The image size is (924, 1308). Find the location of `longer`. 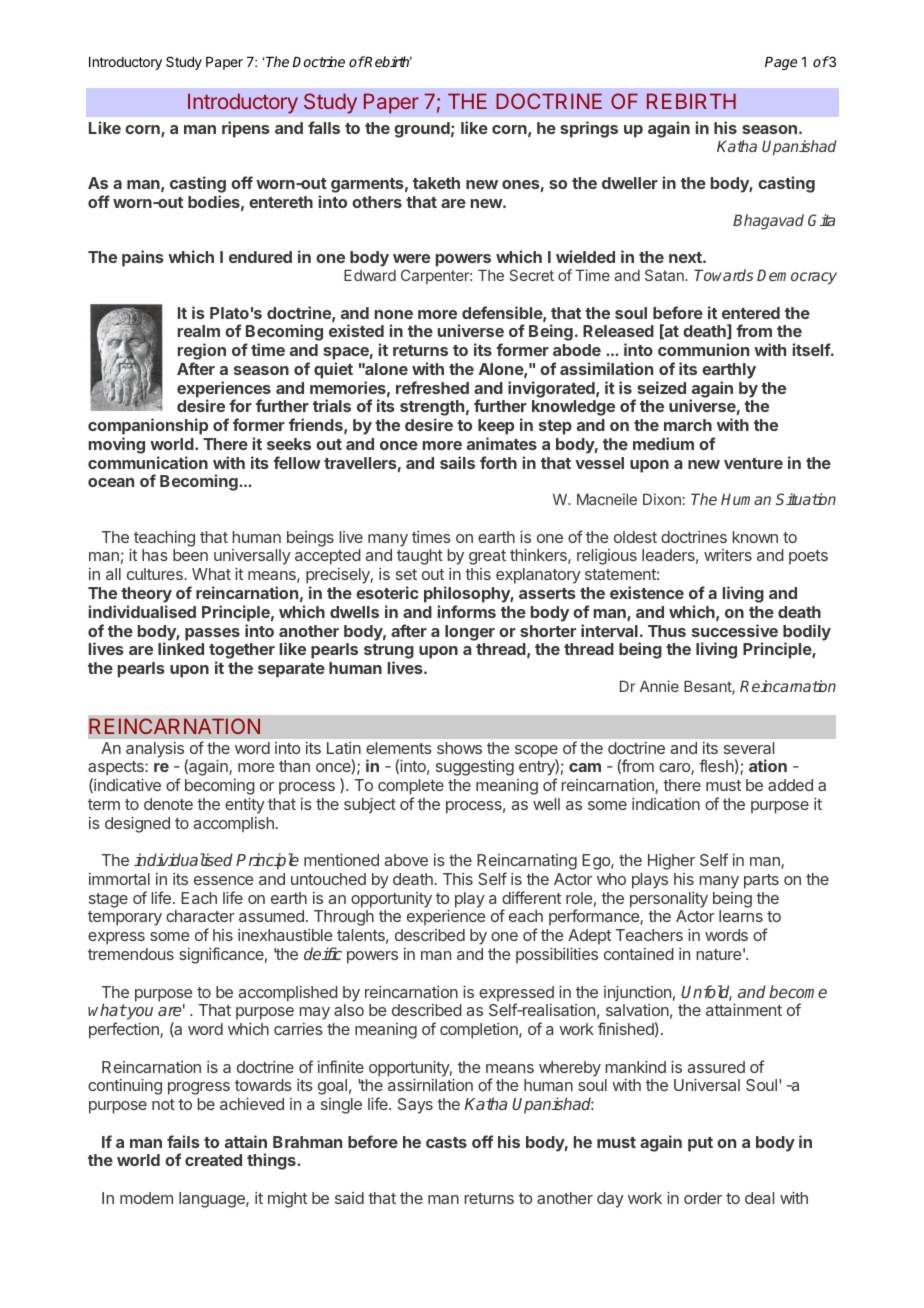

longer is located at coordinates (470, 633).
